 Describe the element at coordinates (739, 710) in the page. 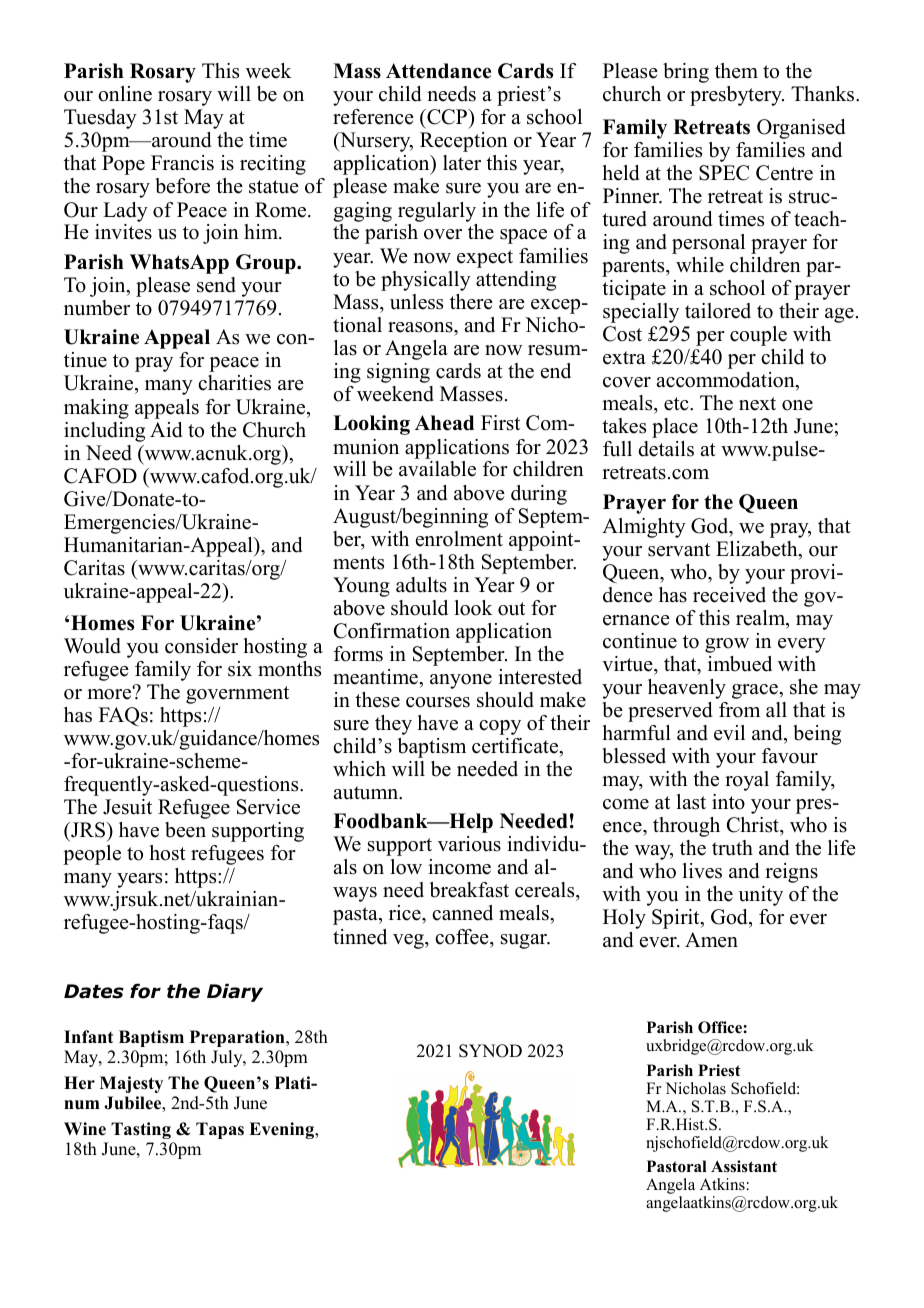

I see `from` at that location.
